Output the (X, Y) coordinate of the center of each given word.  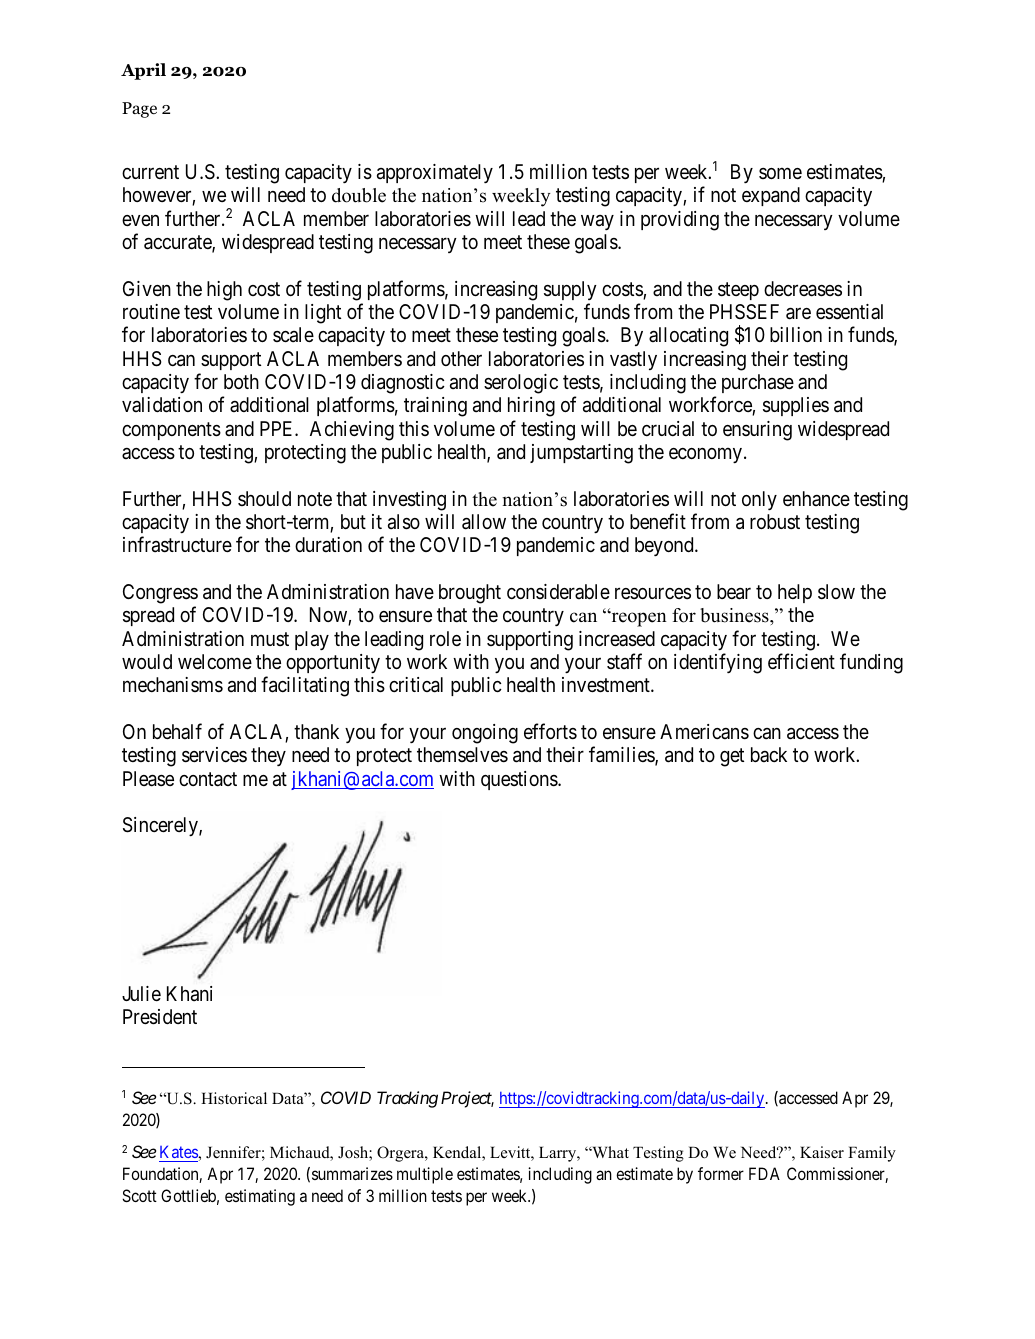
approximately (435, 173)
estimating (260, 1197)
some (780, 173)
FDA (764, 1173)
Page (139, 110)
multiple (425, 1175)
